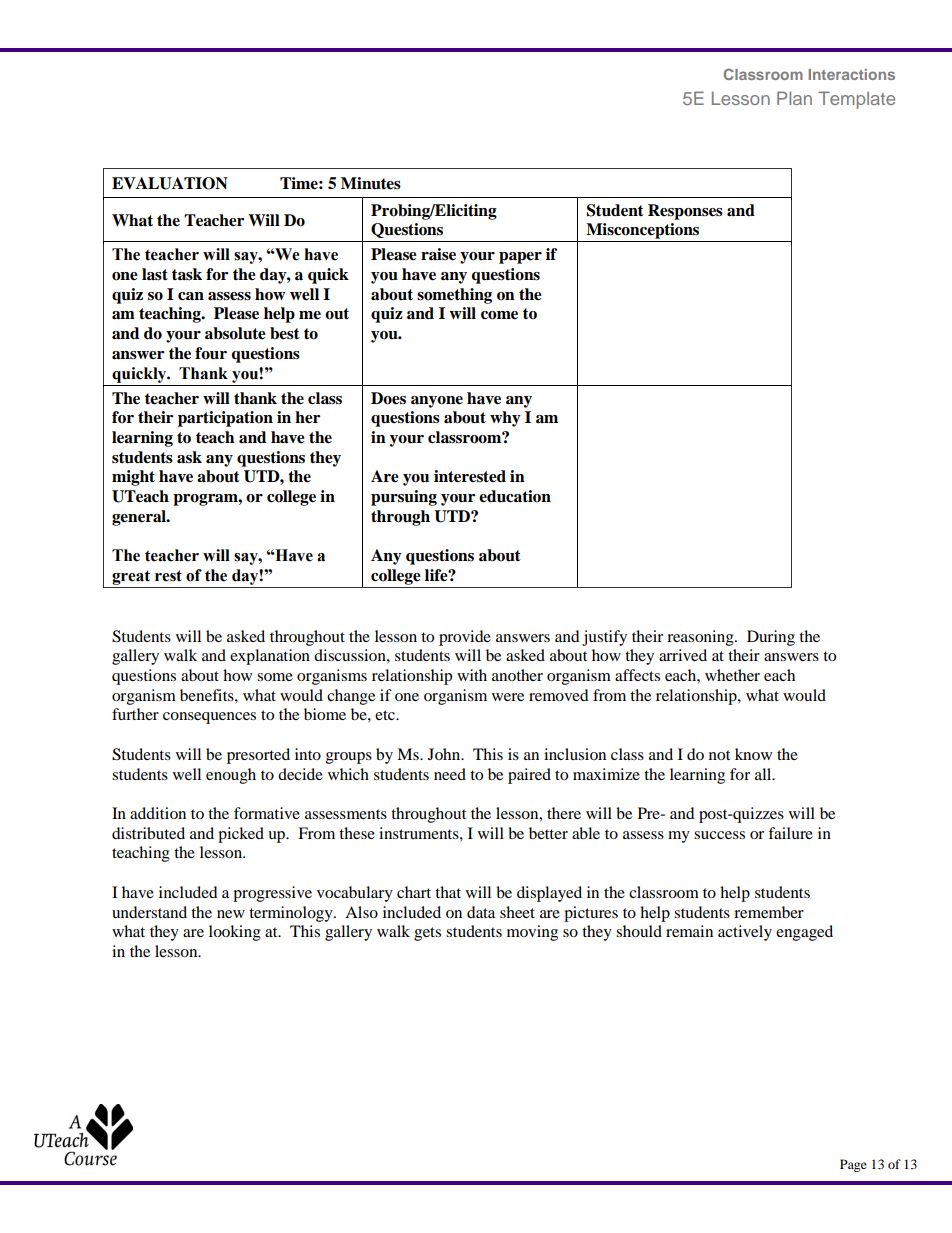 This document has height=1233, width=952. Describe the element at coordinates (505, 419) in the document. I see `why` at that location.
